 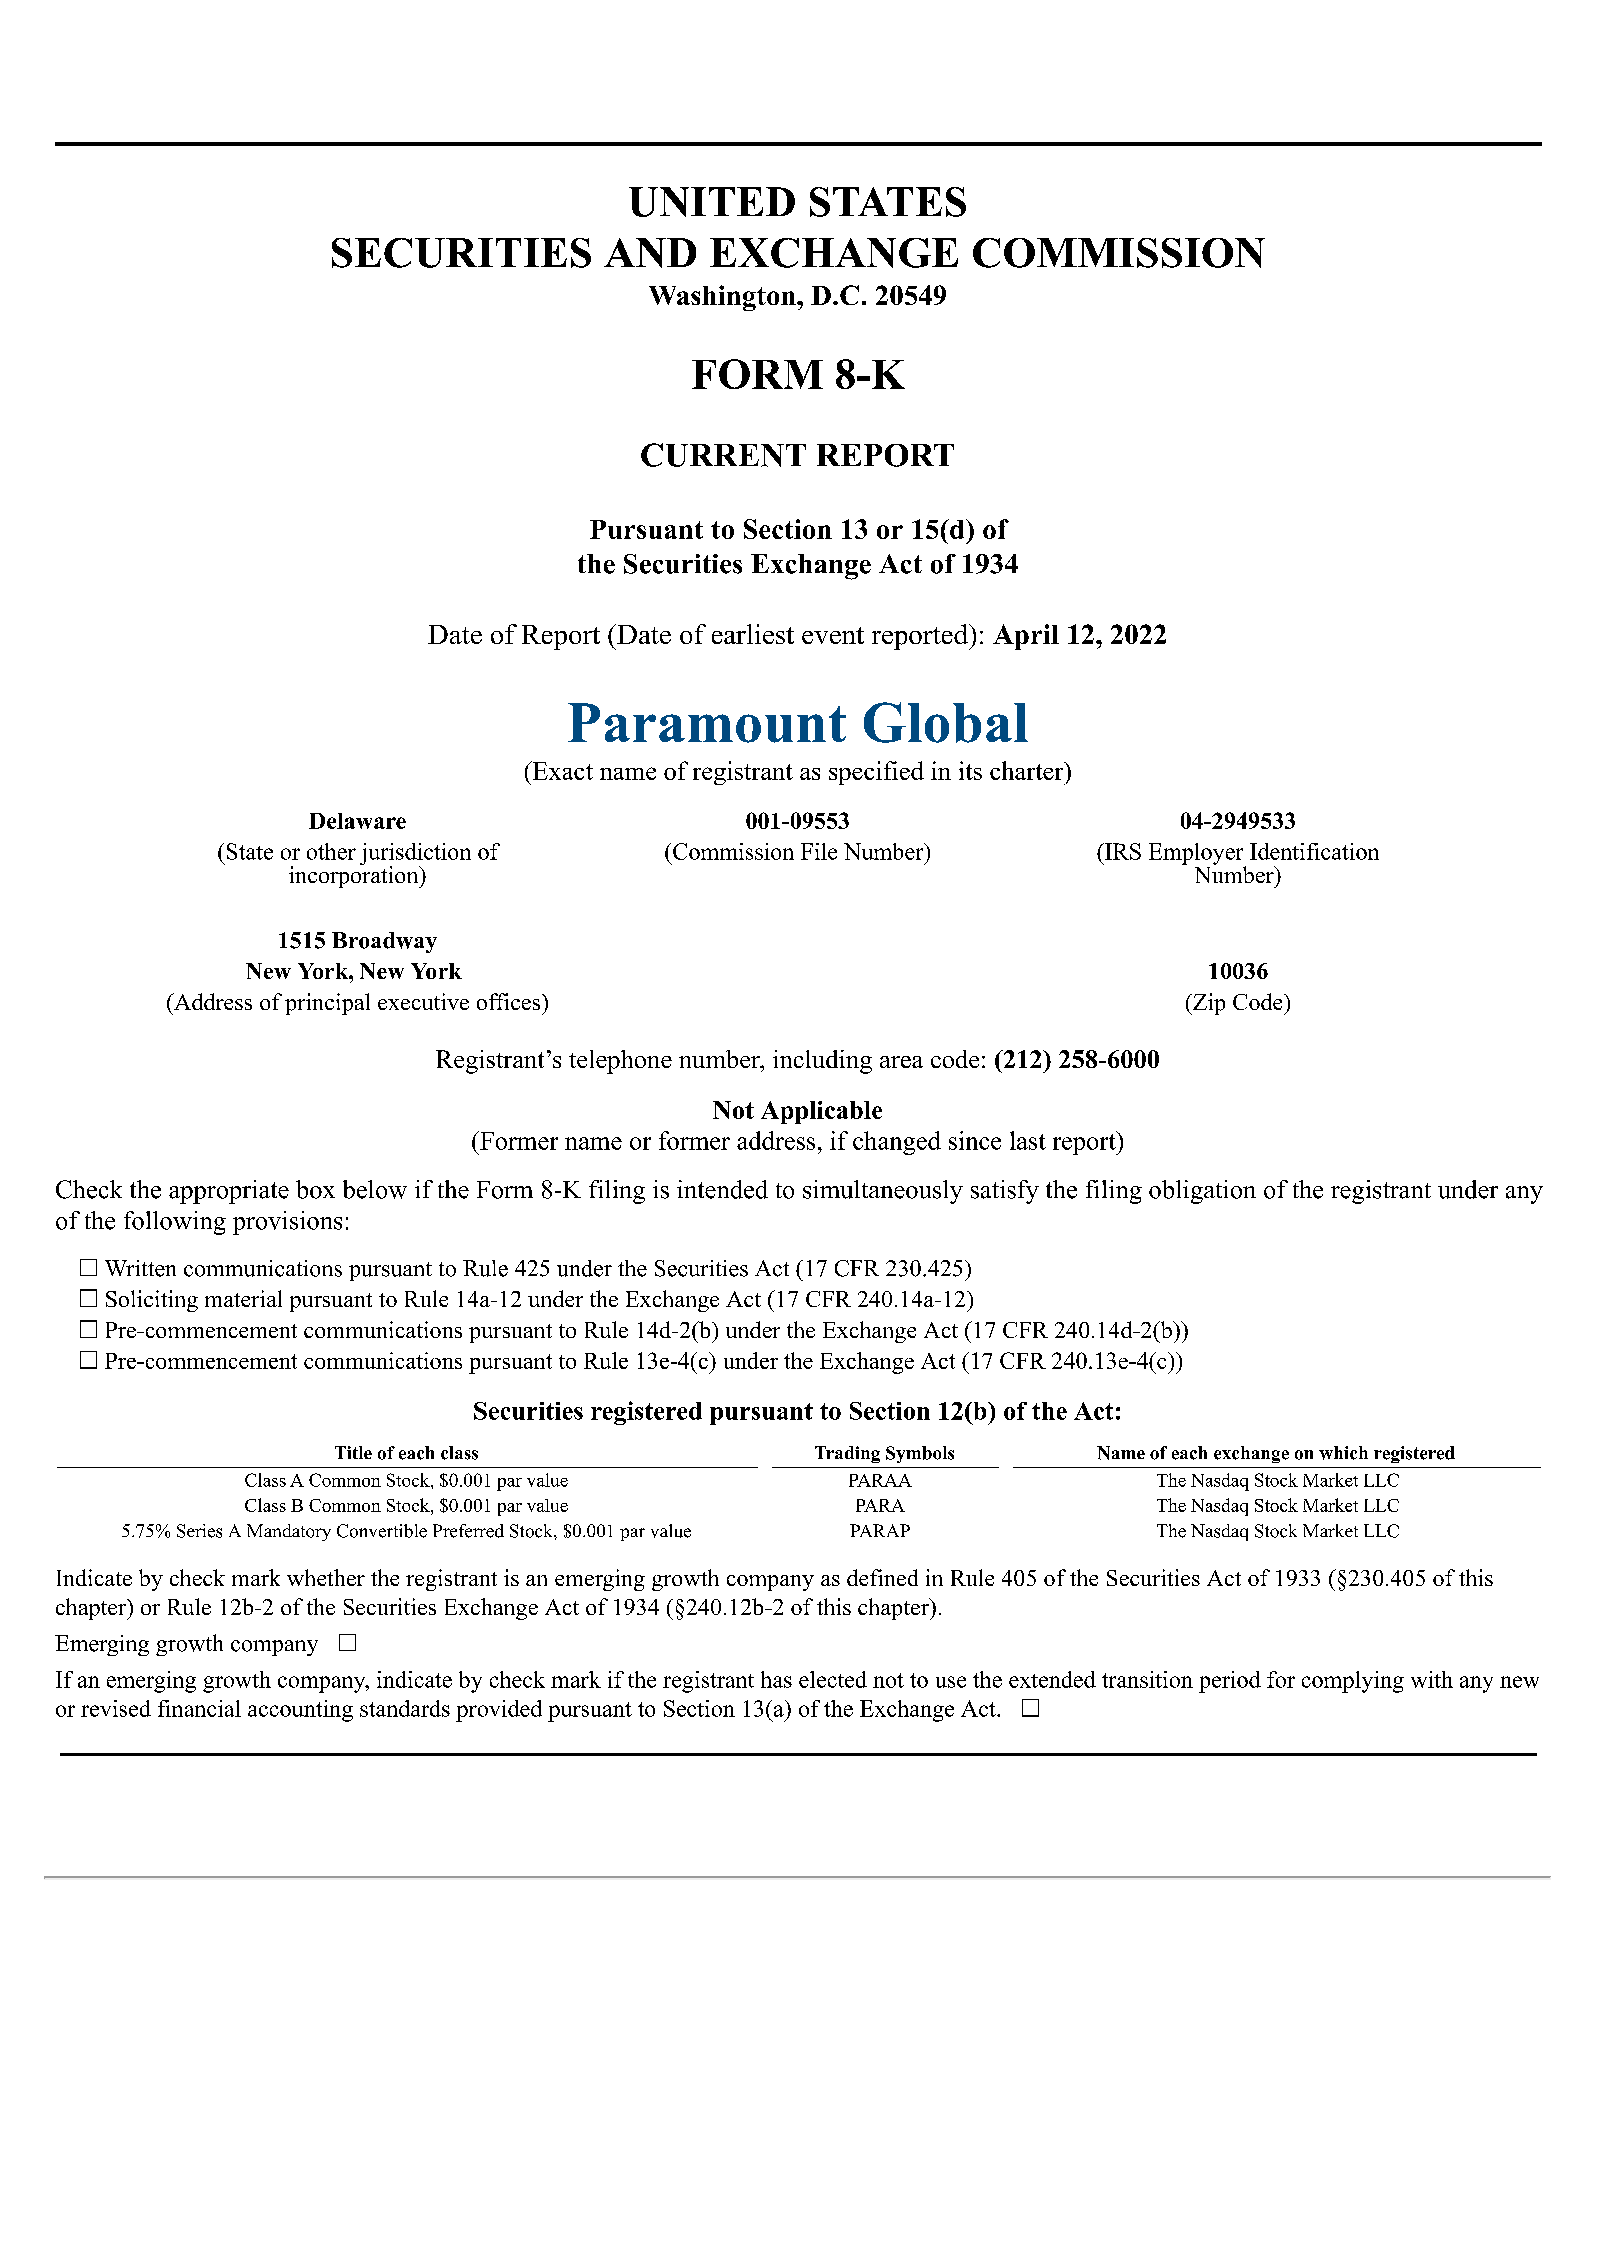 What do you see at coordinates (776, 1679) in the screenshot?
I see `has` at bounding box center [776, 1679].
